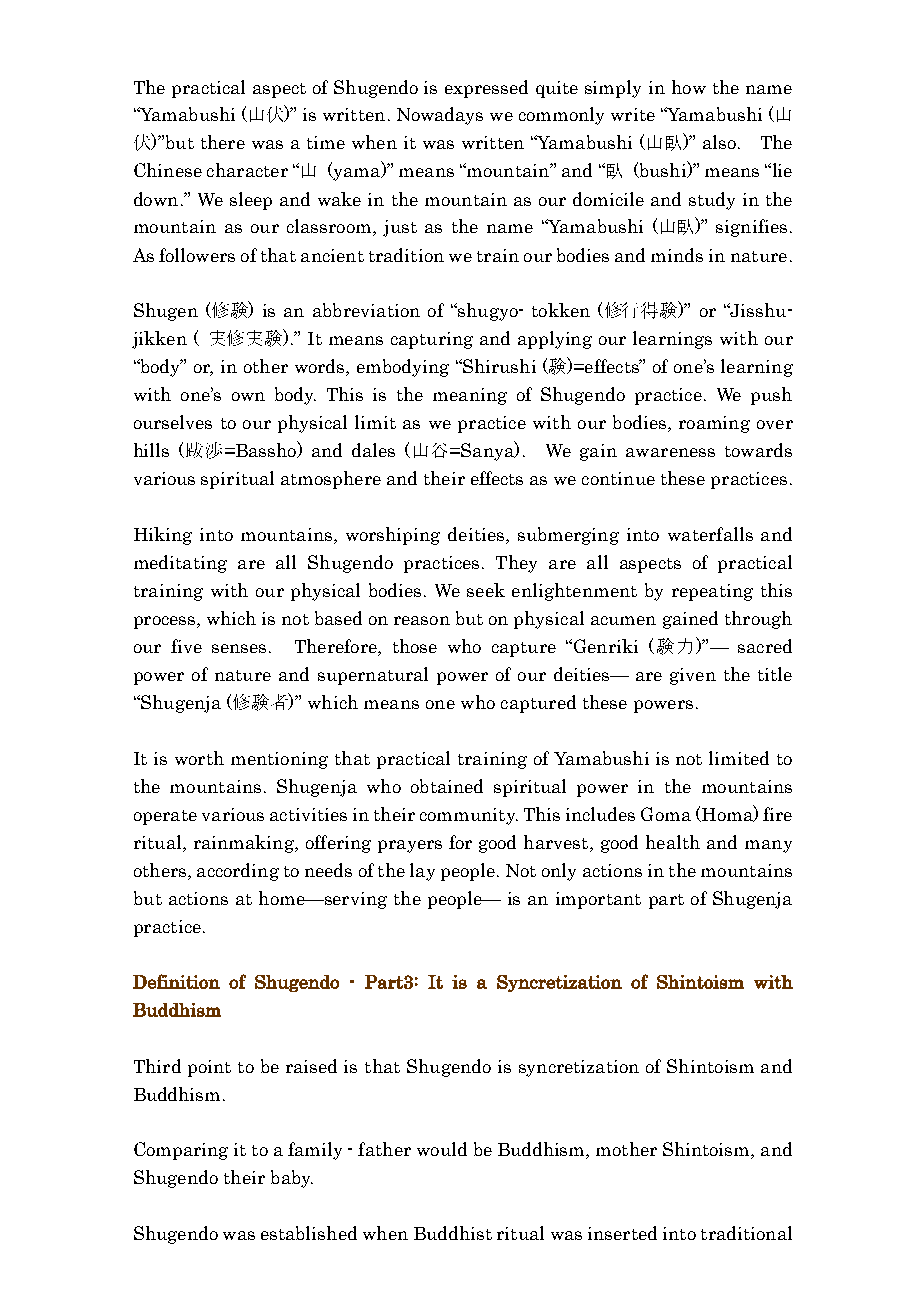  What do you see at coordinates (440, 116) in the document?
I see `Nowadays` at bounding box center [440, 116].
